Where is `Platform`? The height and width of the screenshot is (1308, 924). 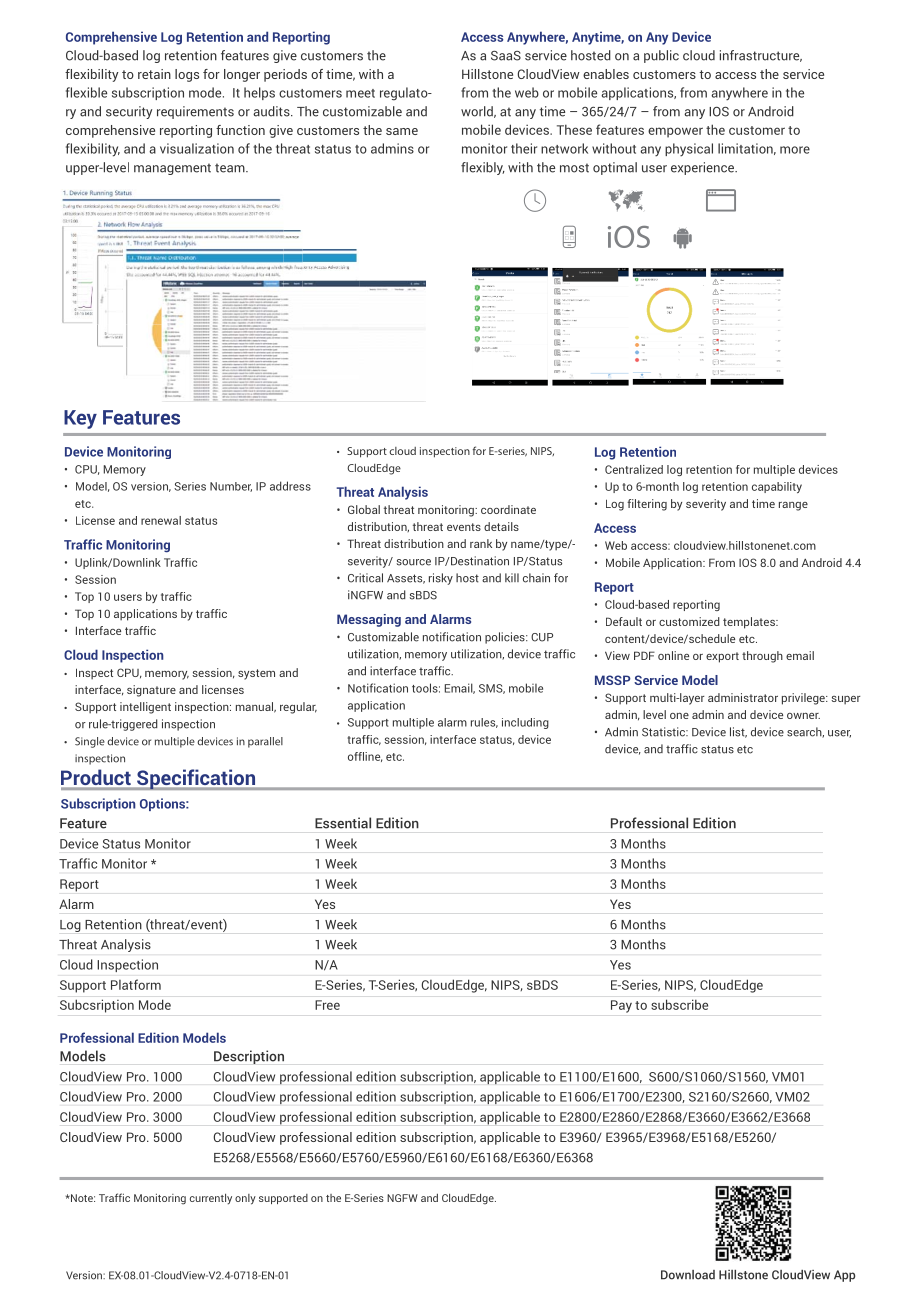
Platform is located at coordinates (136, 984).
